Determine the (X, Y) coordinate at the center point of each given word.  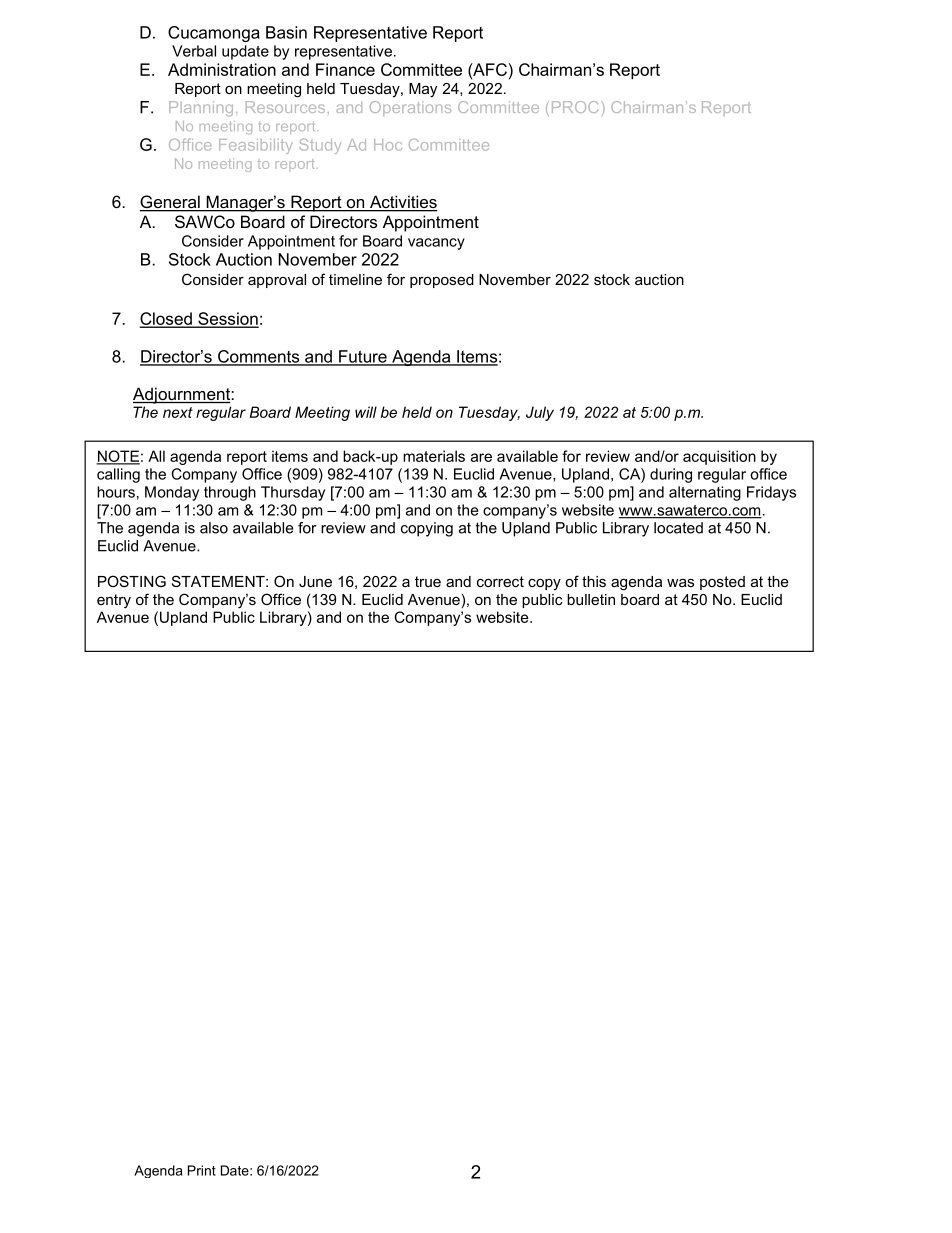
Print (202, 1170)
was (680, 583)
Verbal (194, 51)
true (428, 581)
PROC (577, 107)
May (423, 90)
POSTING (132, 581)
